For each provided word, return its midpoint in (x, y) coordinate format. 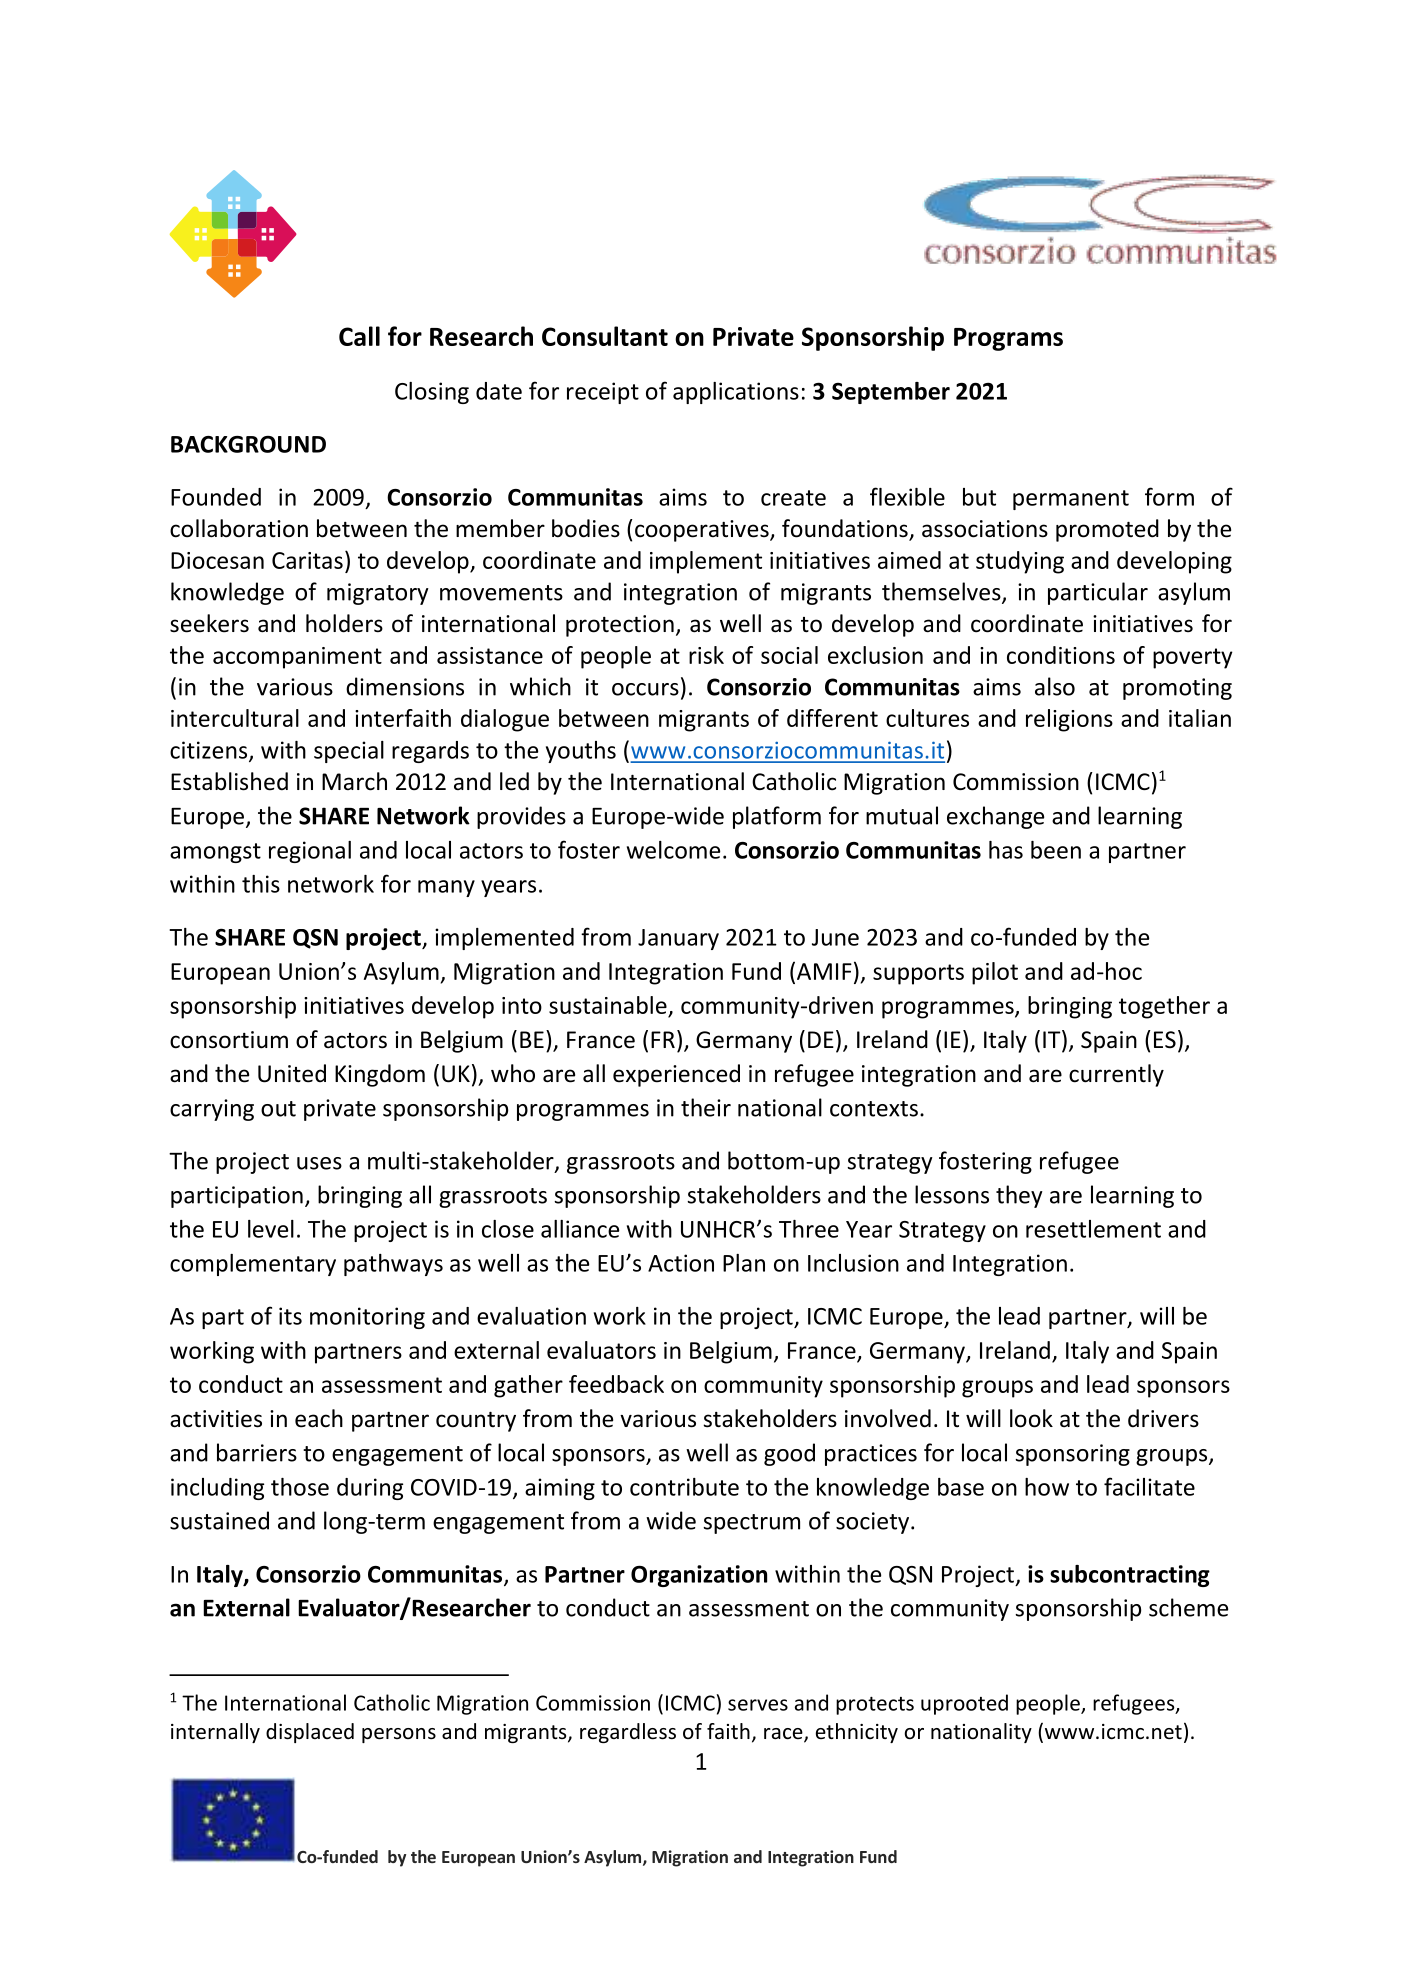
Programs (1008, 339)
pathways (393, 1265)
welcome (673, 850)
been (1056, 850)
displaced (310, 1733)
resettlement (1093, 1229)
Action (681, 1263)
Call (359, 336)
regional (310, 852)
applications (736, 393)
